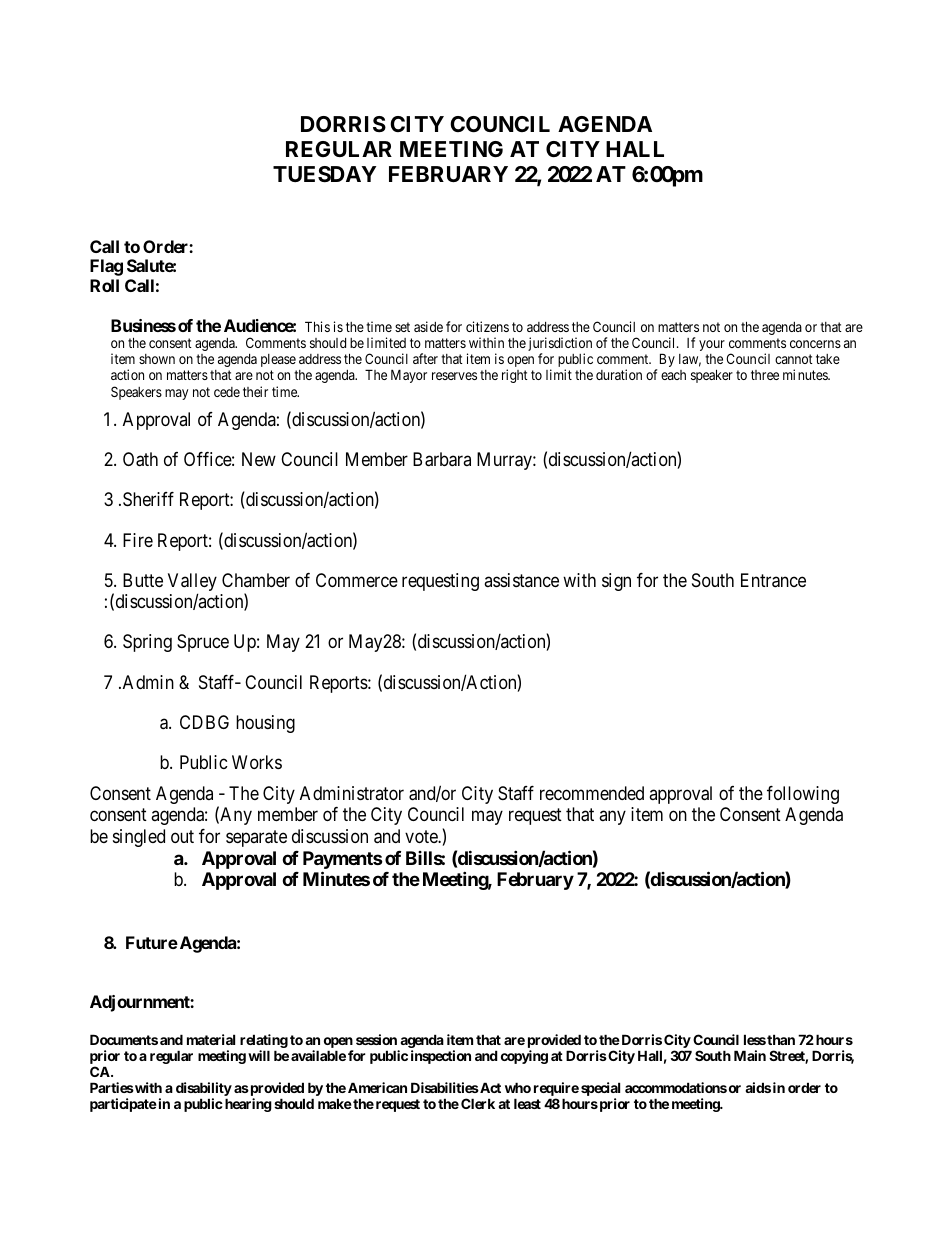 The image size is (952, 1233). I want to click on three, so click(765, 375).
